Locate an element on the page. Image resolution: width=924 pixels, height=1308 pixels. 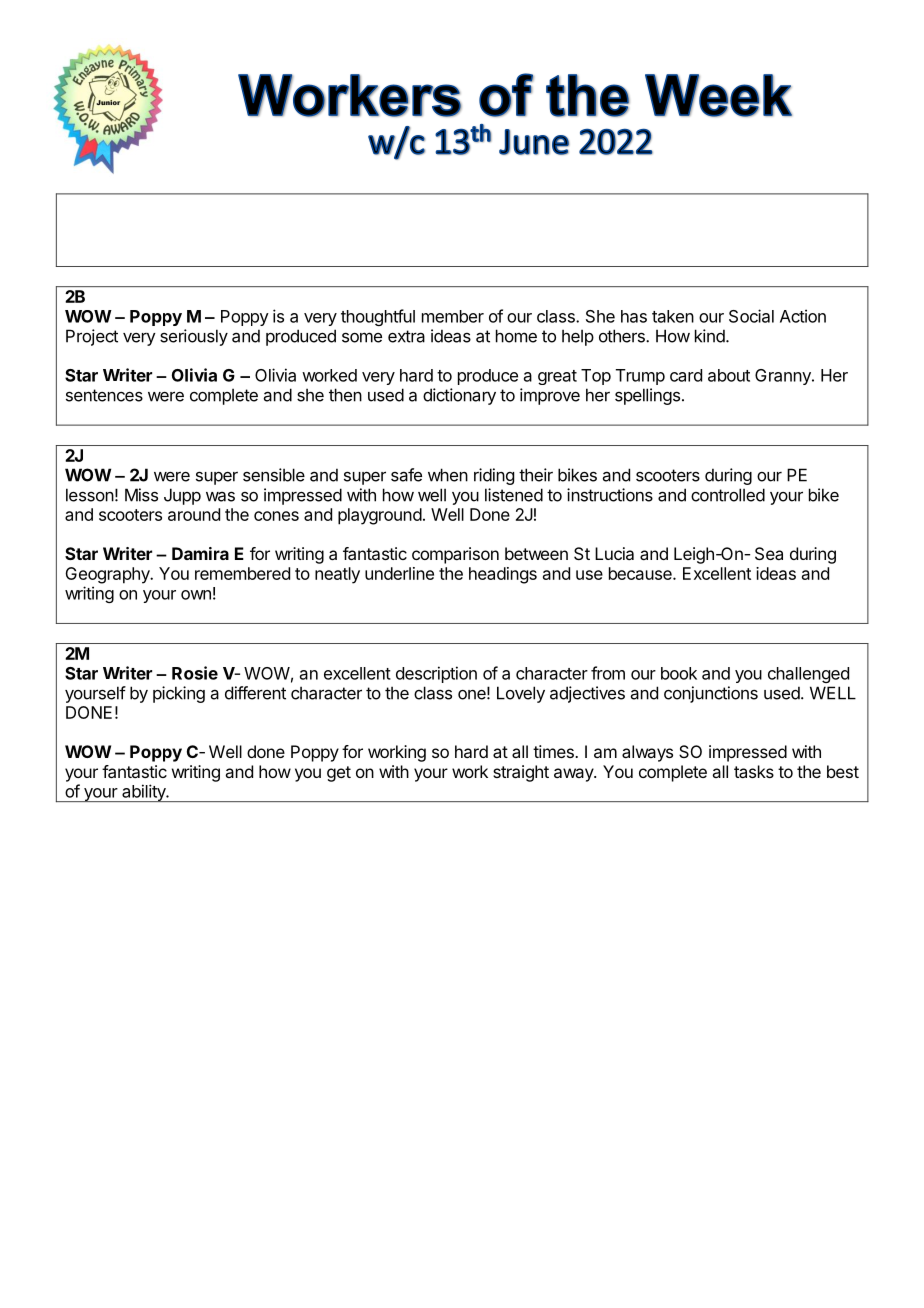
home is located at coordinates (516, 336).
